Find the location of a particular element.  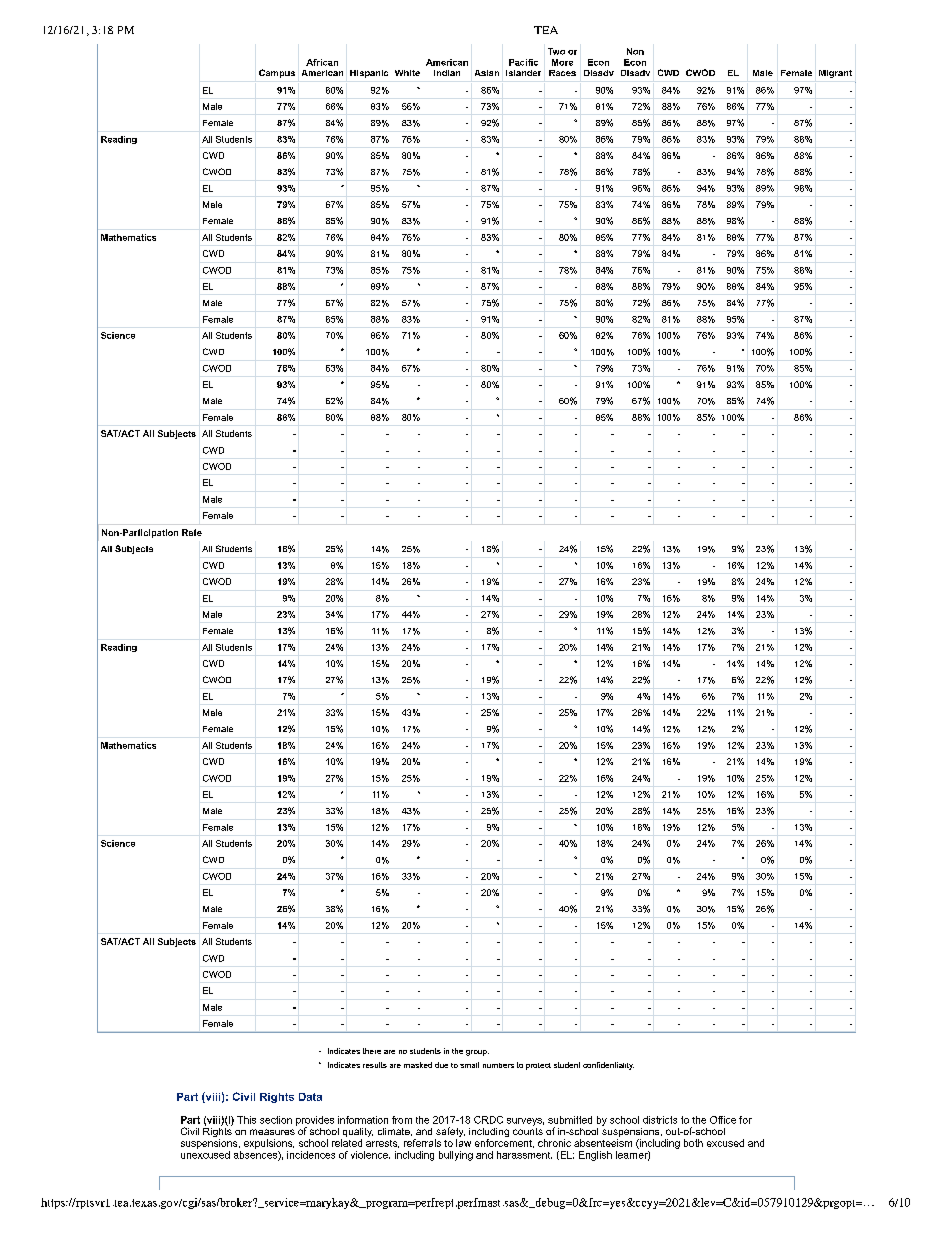

Migrant is located at coordinates (835, 74).
